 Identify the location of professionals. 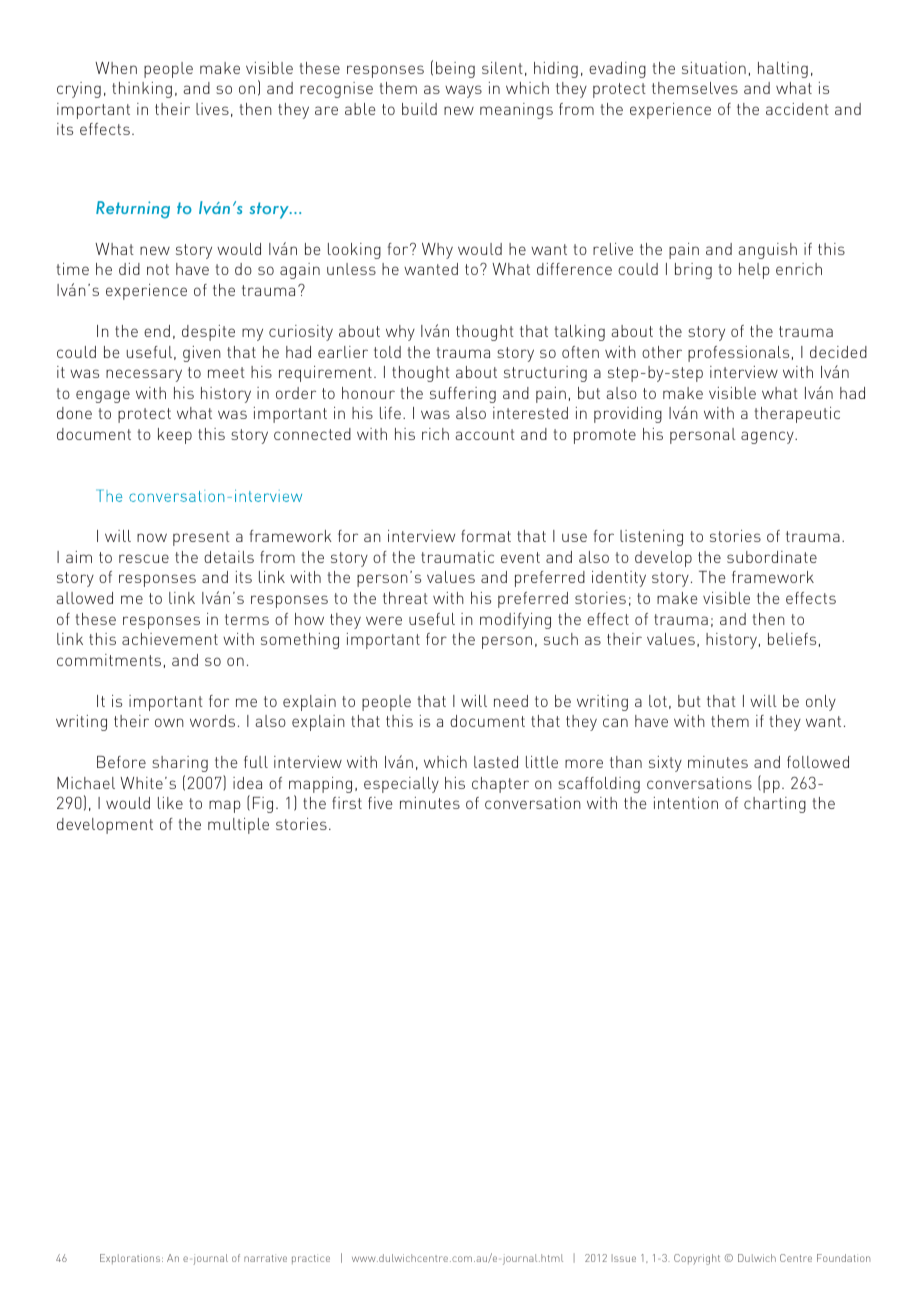
(738, 354).
